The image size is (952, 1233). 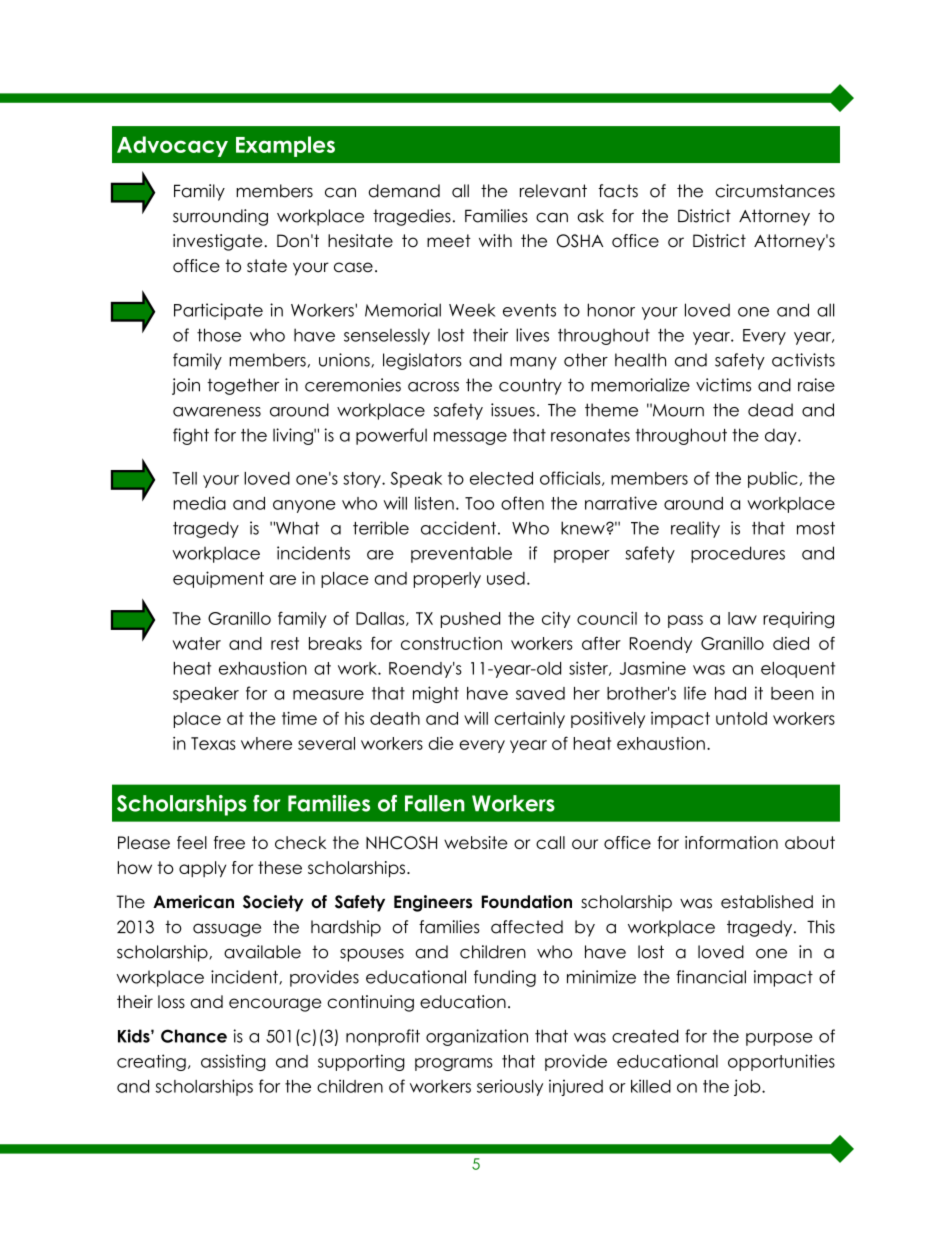 I want to click on had, so click(x=730, y=693).
